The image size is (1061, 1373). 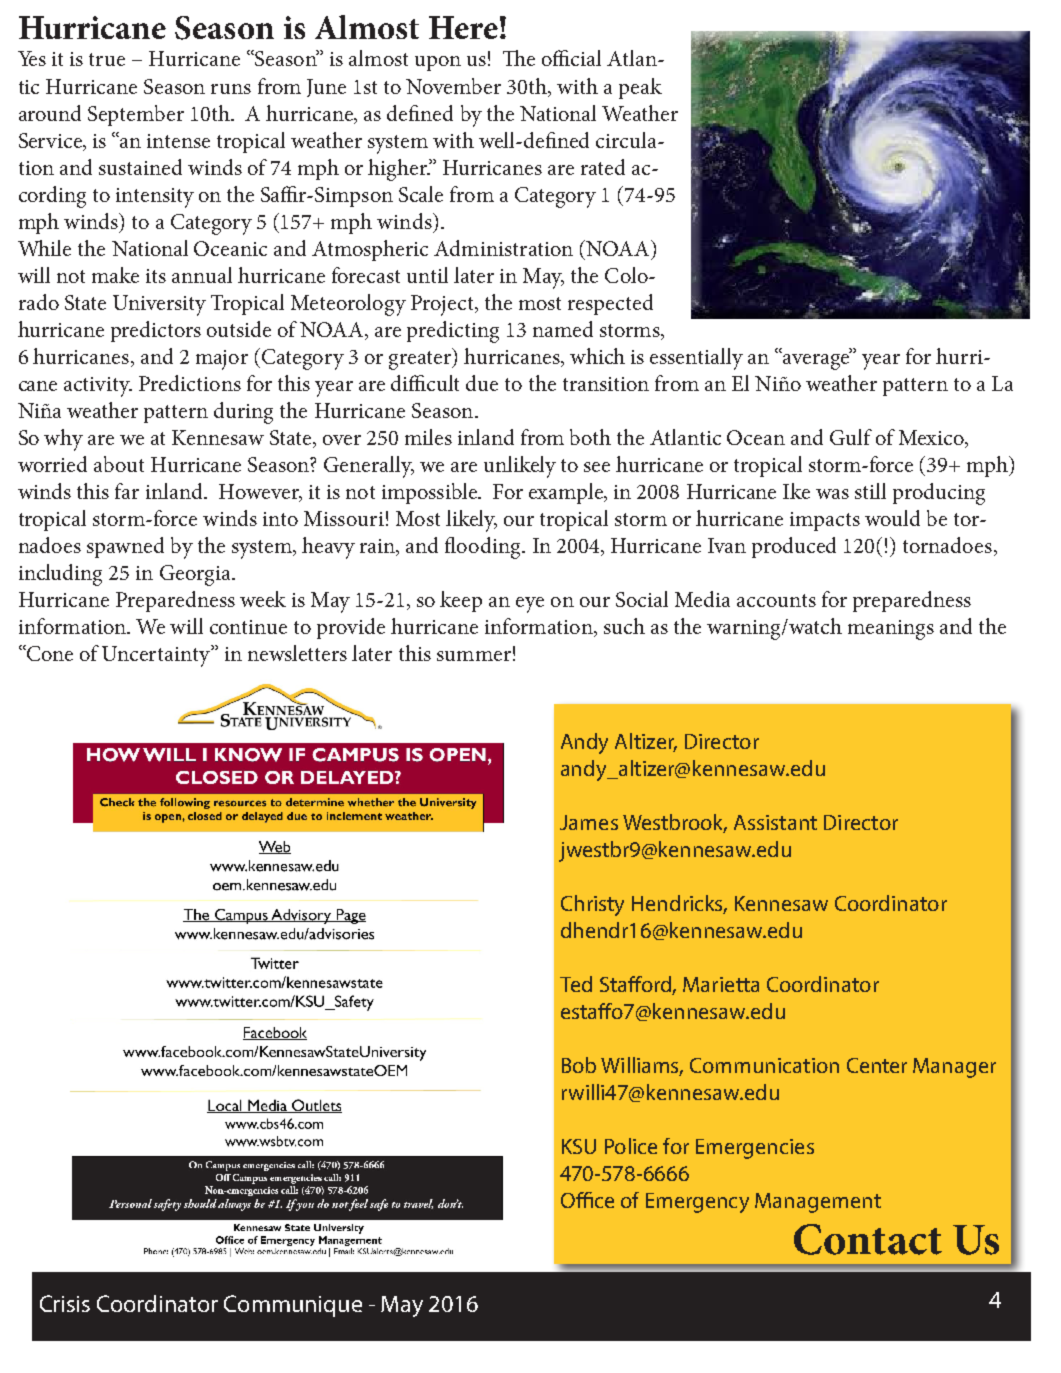 I want to click on Office, so click(x=587, y=1200).
